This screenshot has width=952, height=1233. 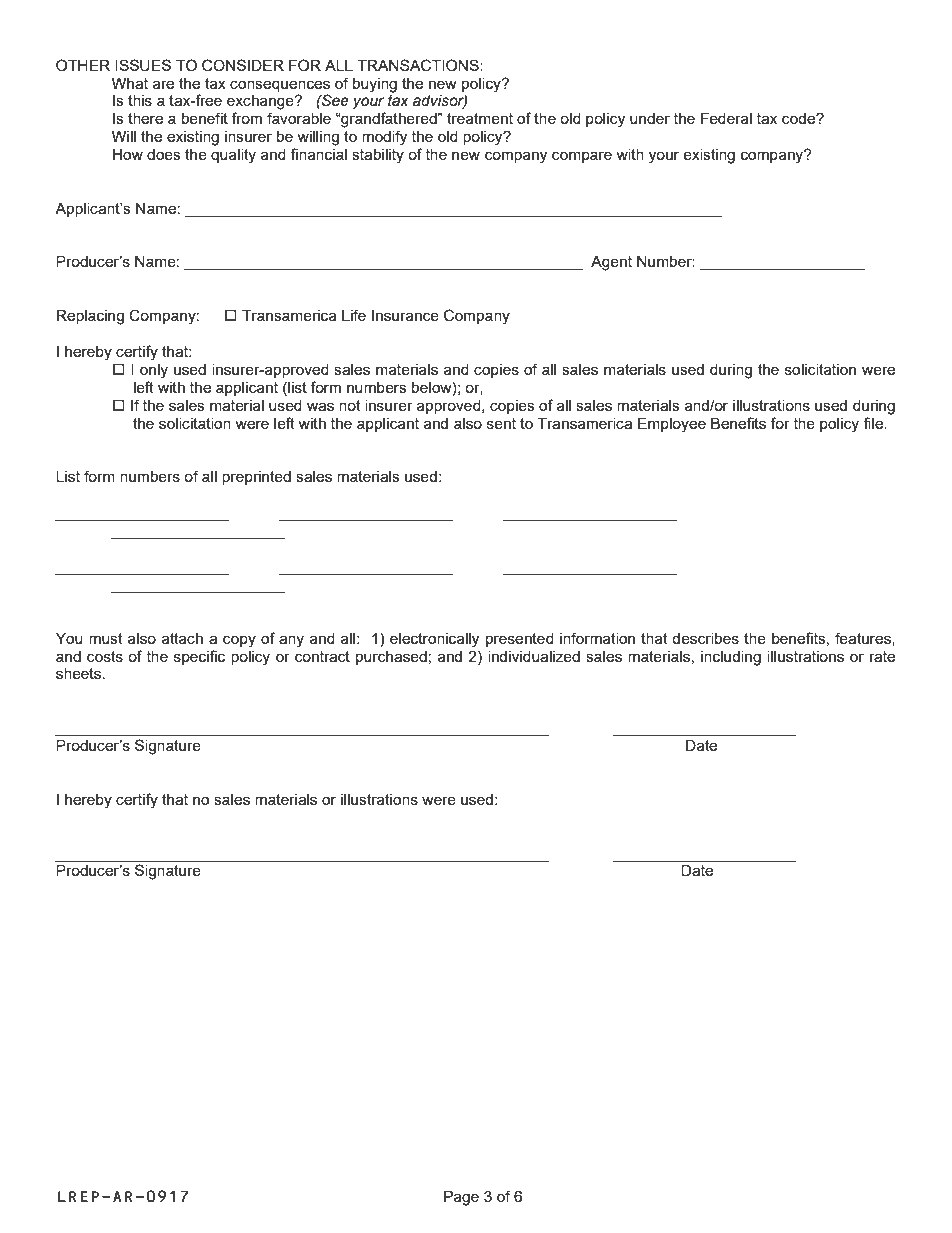 What do you see at coordinates (140, 100) in the screenshot?
I see `this` at bounding box center [140, 100].
